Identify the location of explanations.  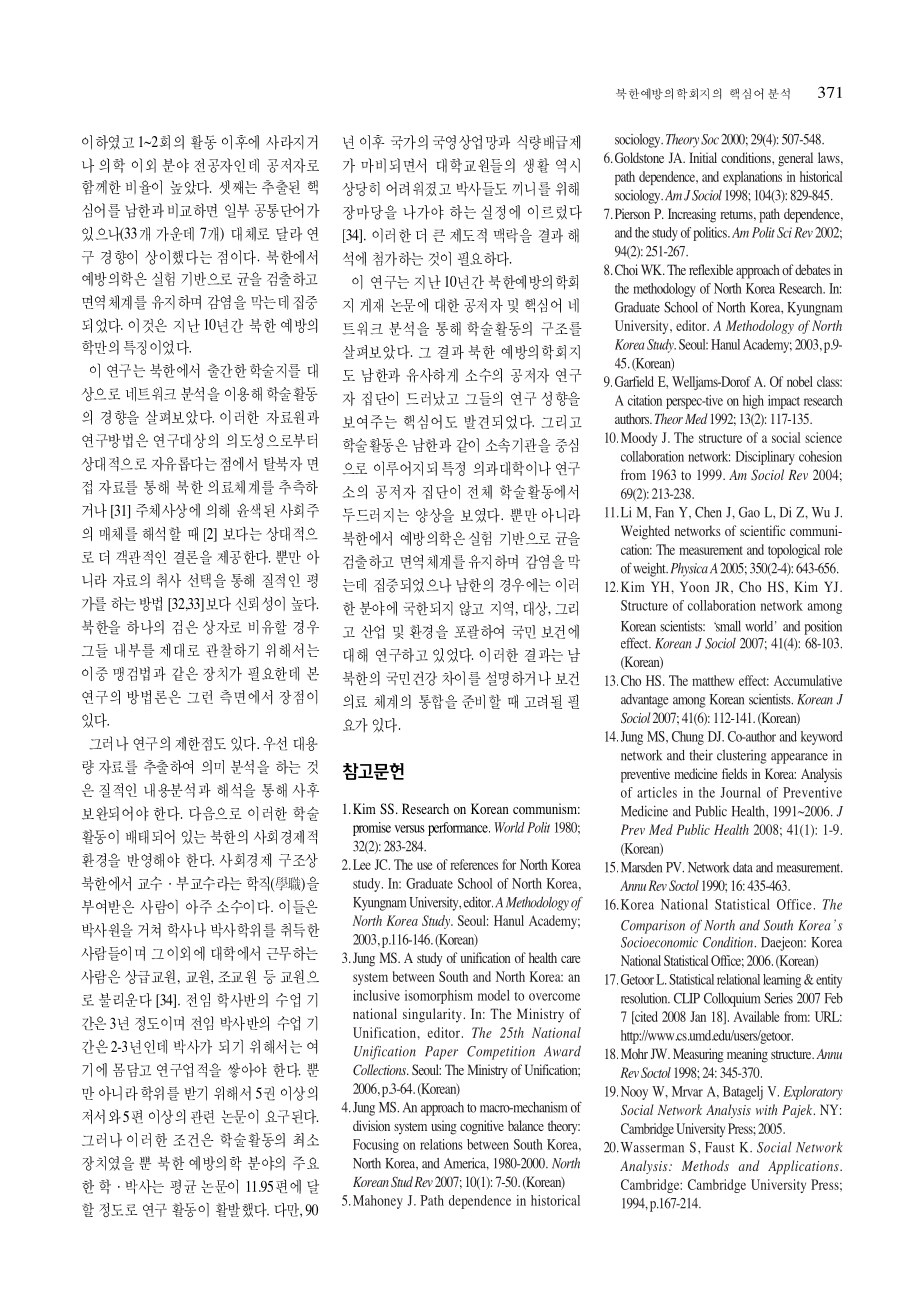
(752, 178).
